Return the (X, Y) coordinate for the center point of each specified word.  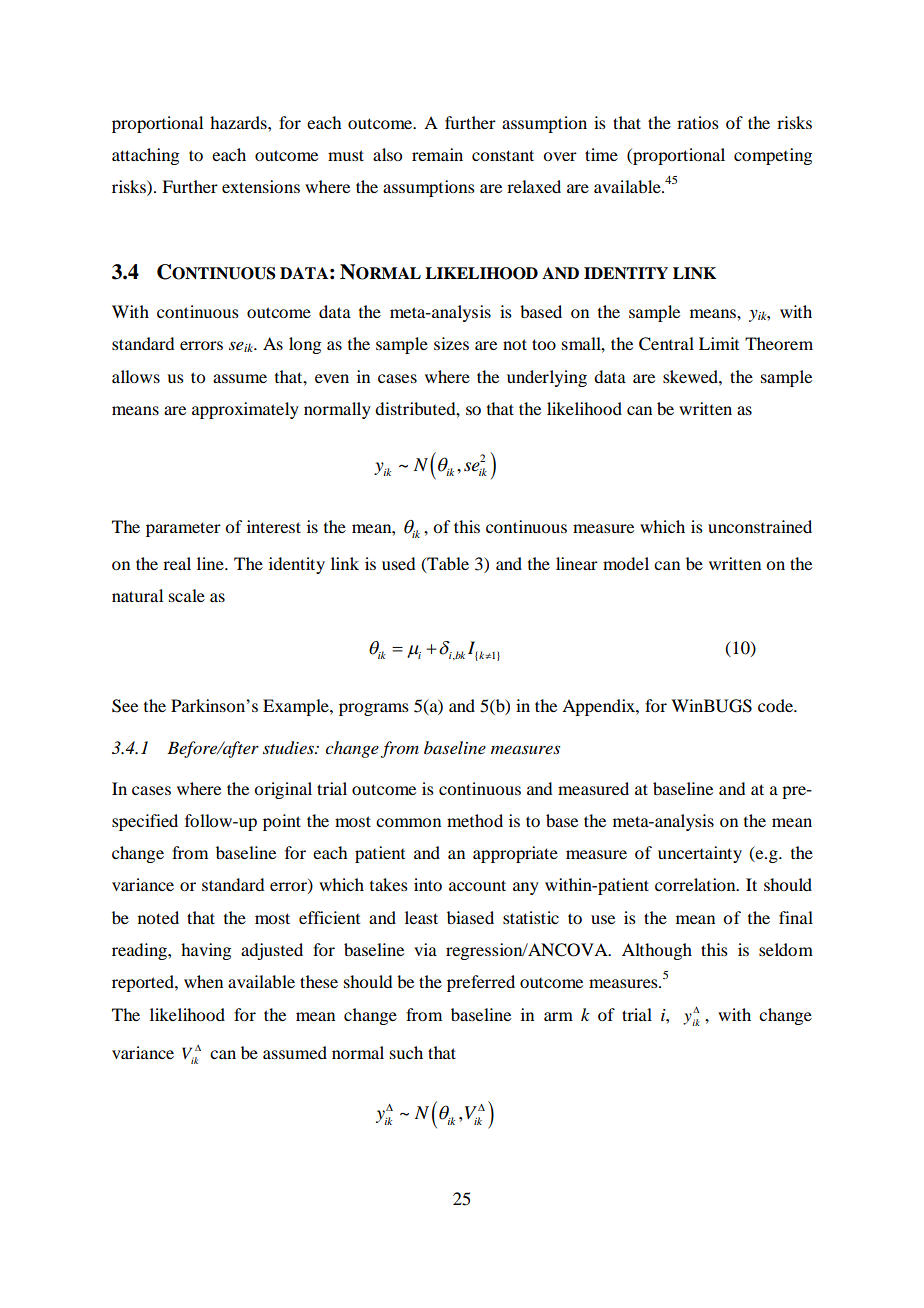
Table (447, 564)
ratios (698, 122)
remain (437, 154)
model (626, 563)
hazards (239, 122)
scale (187, 595)
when (203, 981)
